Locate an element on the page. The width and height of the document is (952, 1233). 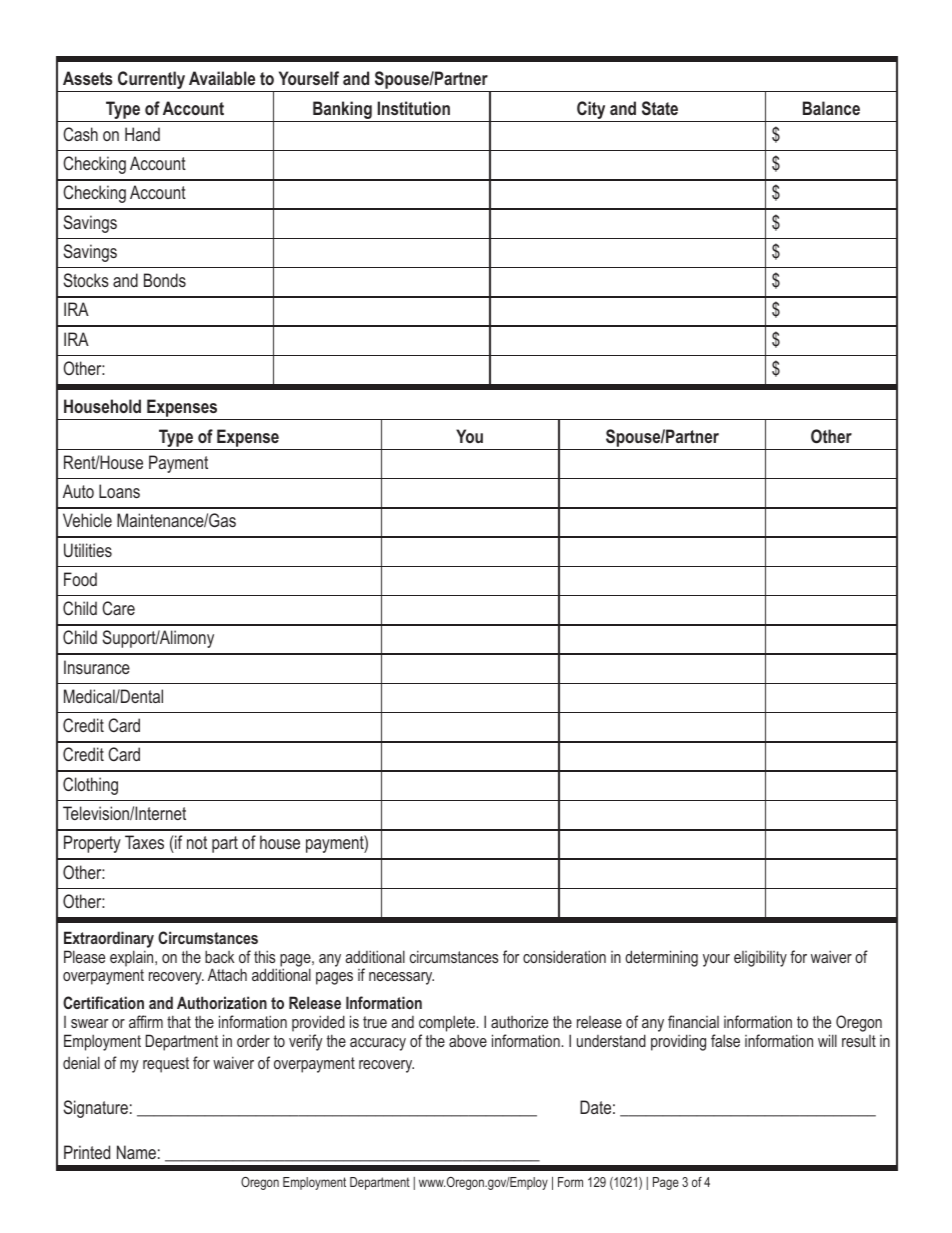
Name is located at coordinates (136, 1152).
